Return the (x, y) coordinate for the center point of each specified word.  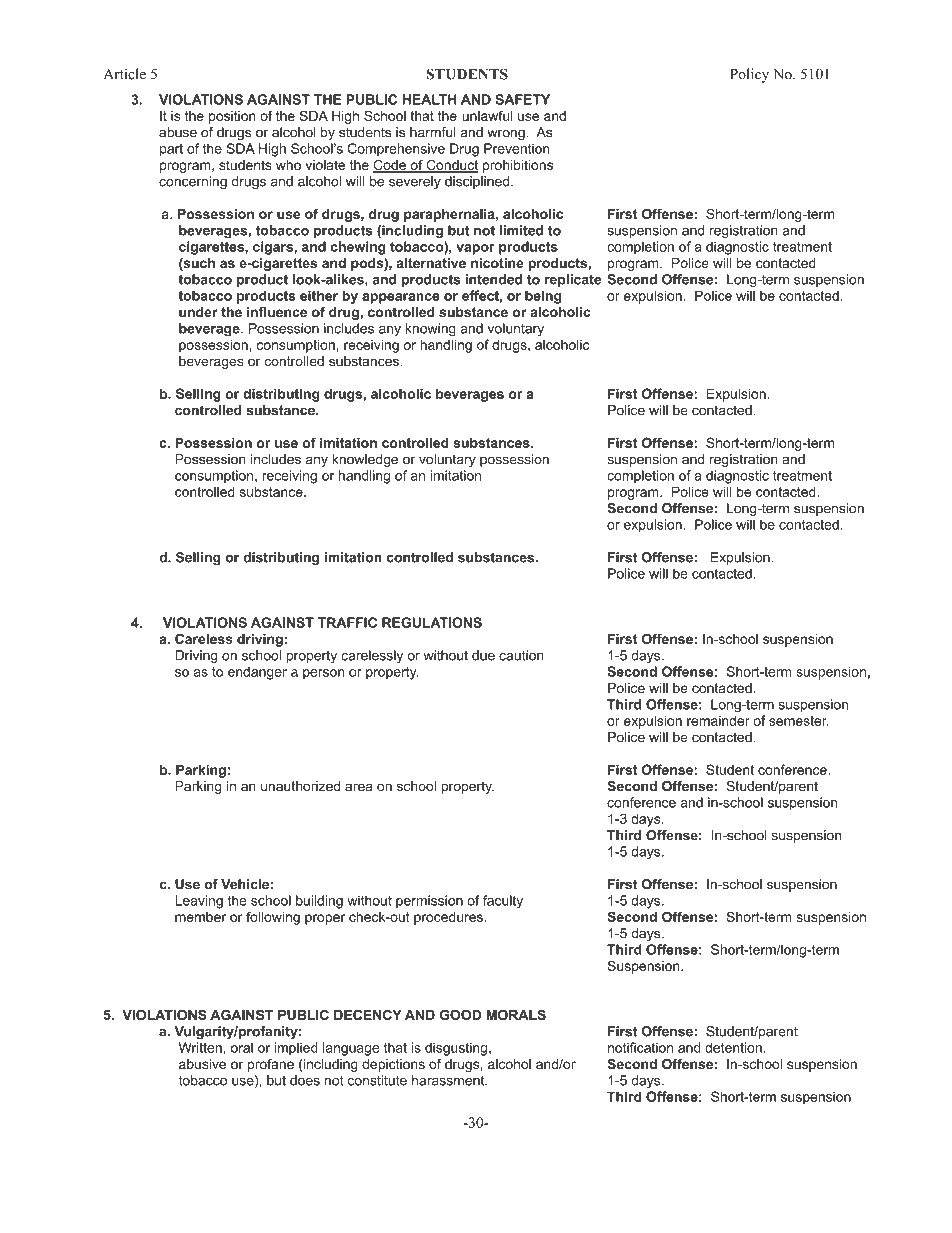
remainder (718, 720)
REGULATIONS (432, 622)
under (198, 312)
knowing (431, 330)
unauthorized (300, 786)
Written (200, 1047)
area (359, 787)
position (232, 117)
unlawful (487, 115)
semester (799, 721)
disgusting (456, 1049)
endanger (257, 673)
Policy (749, 75)
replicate (573, 280)
